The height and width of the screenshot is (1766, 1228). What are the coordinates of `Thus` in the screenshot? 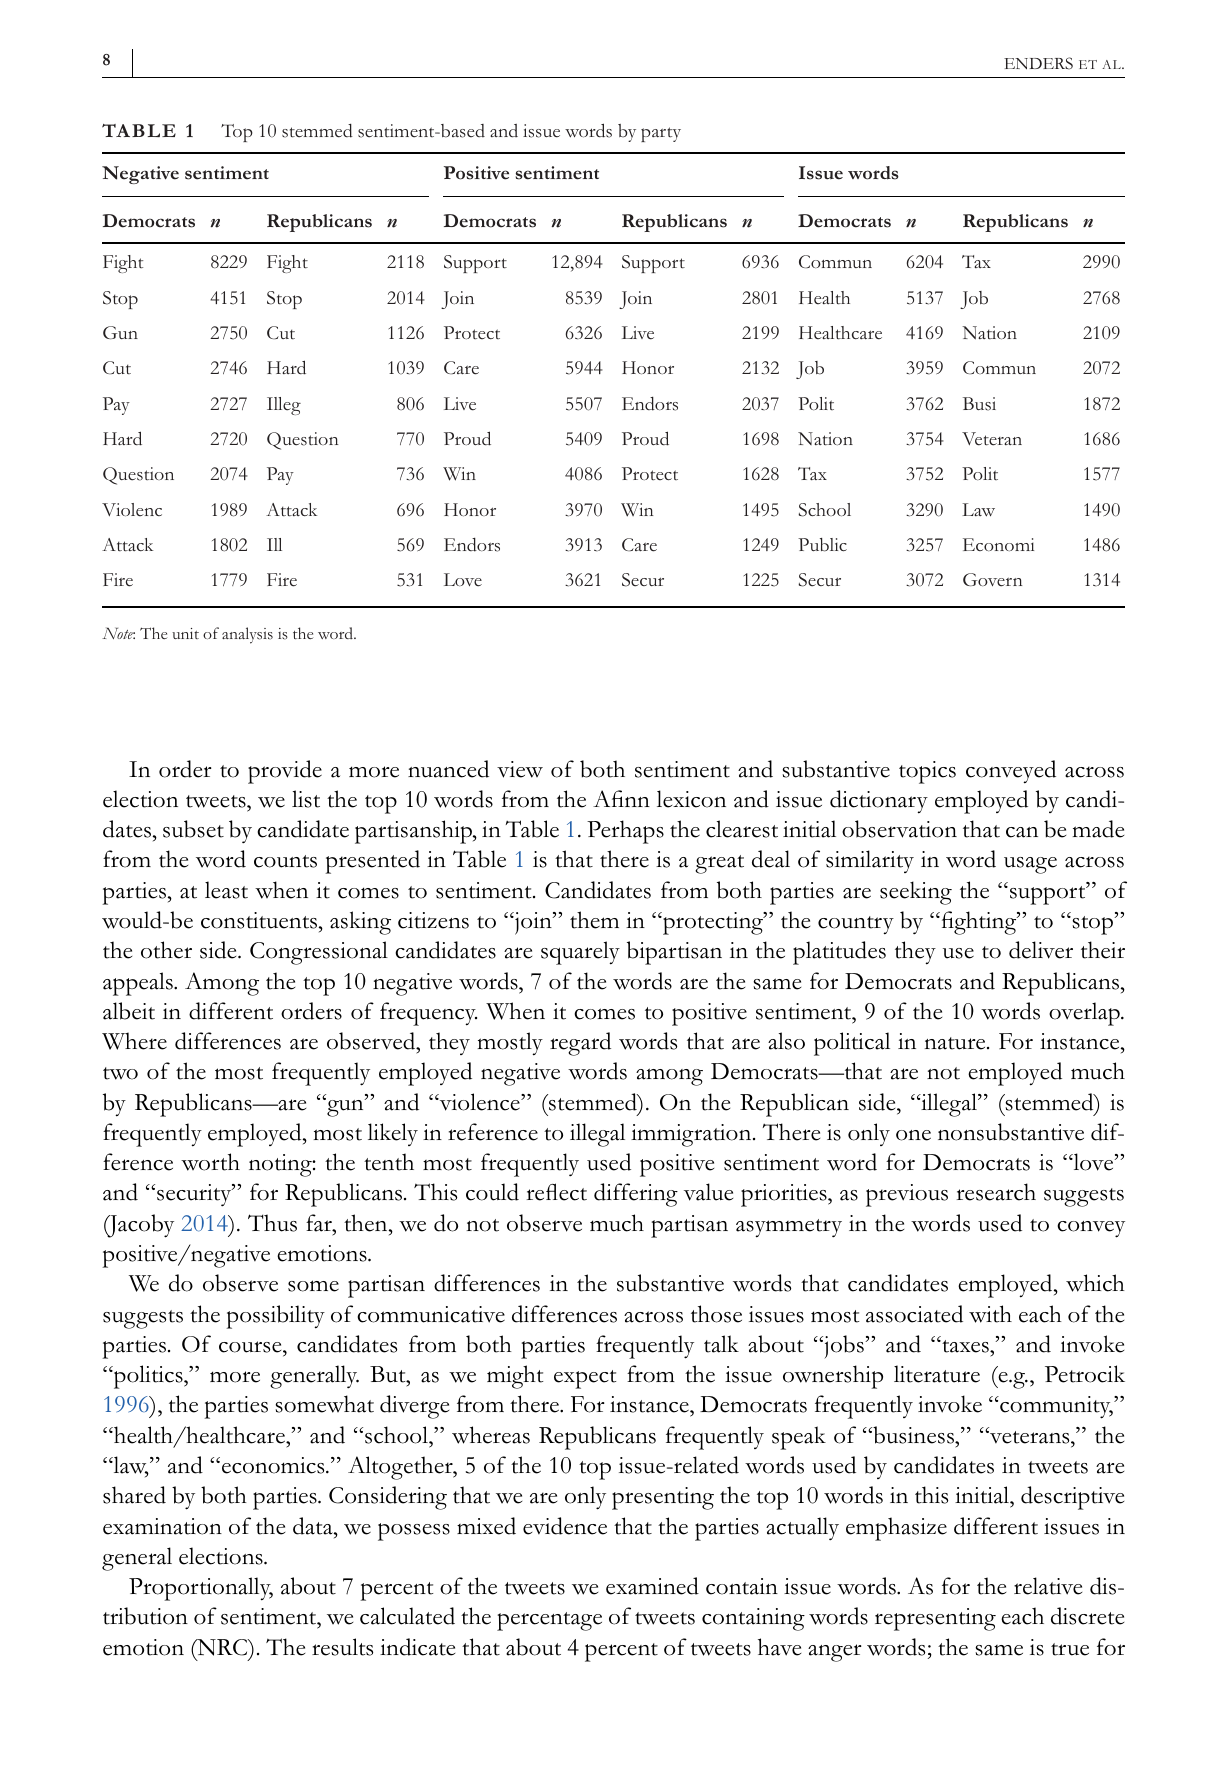 It's located at (272, 1223).
